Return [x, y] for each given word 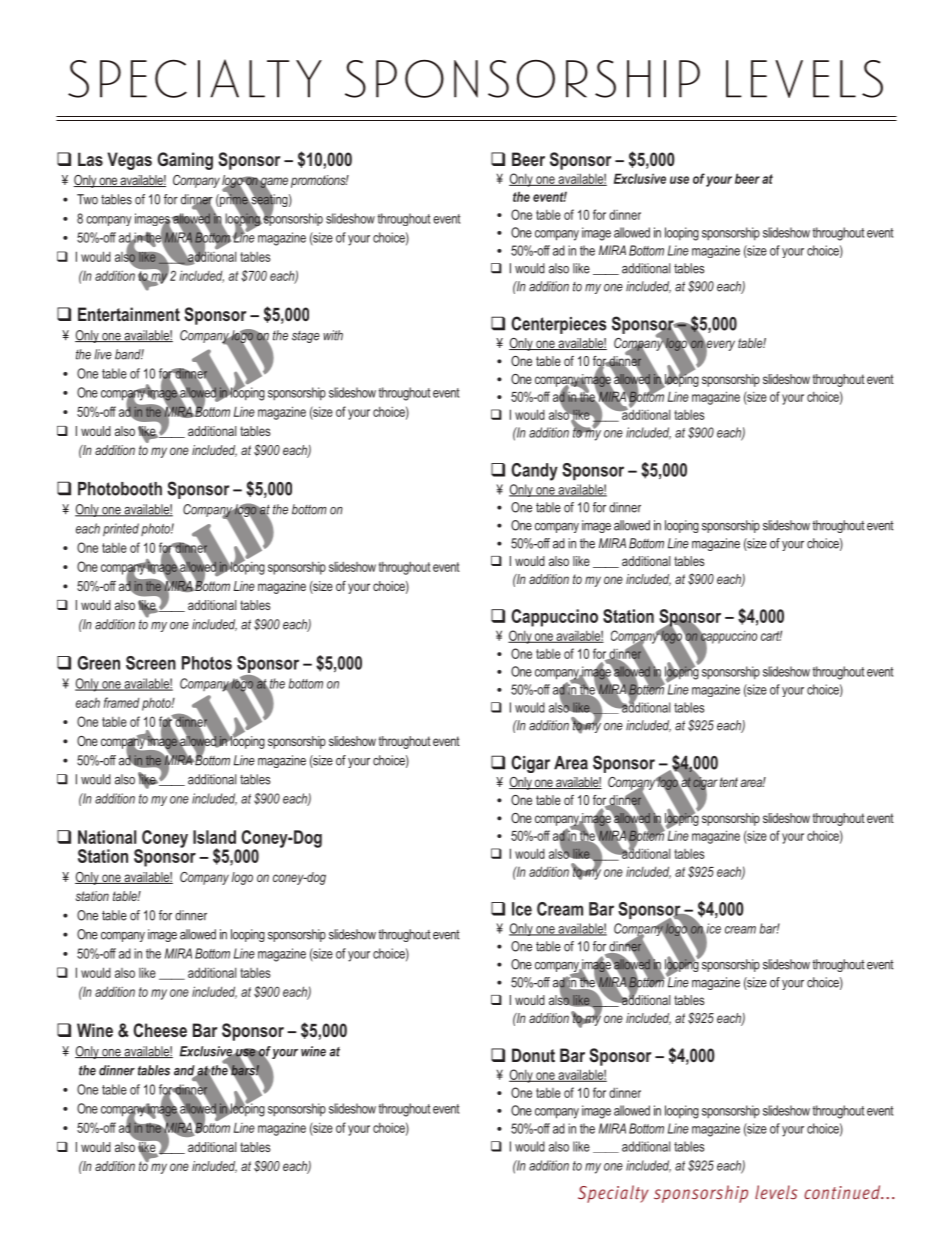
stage [306, 337]
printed [121, 530]
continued [843, 1192]
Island [214, 837]
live [103, 354]
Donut [533, 1055]
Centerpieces [559, 325]
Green [98, 663]
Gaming [185, 161]
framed [122, 702]
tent [729, 782]
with [333, 335]
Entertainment [129, 314]
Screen [151, 663]
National [107, 837]
